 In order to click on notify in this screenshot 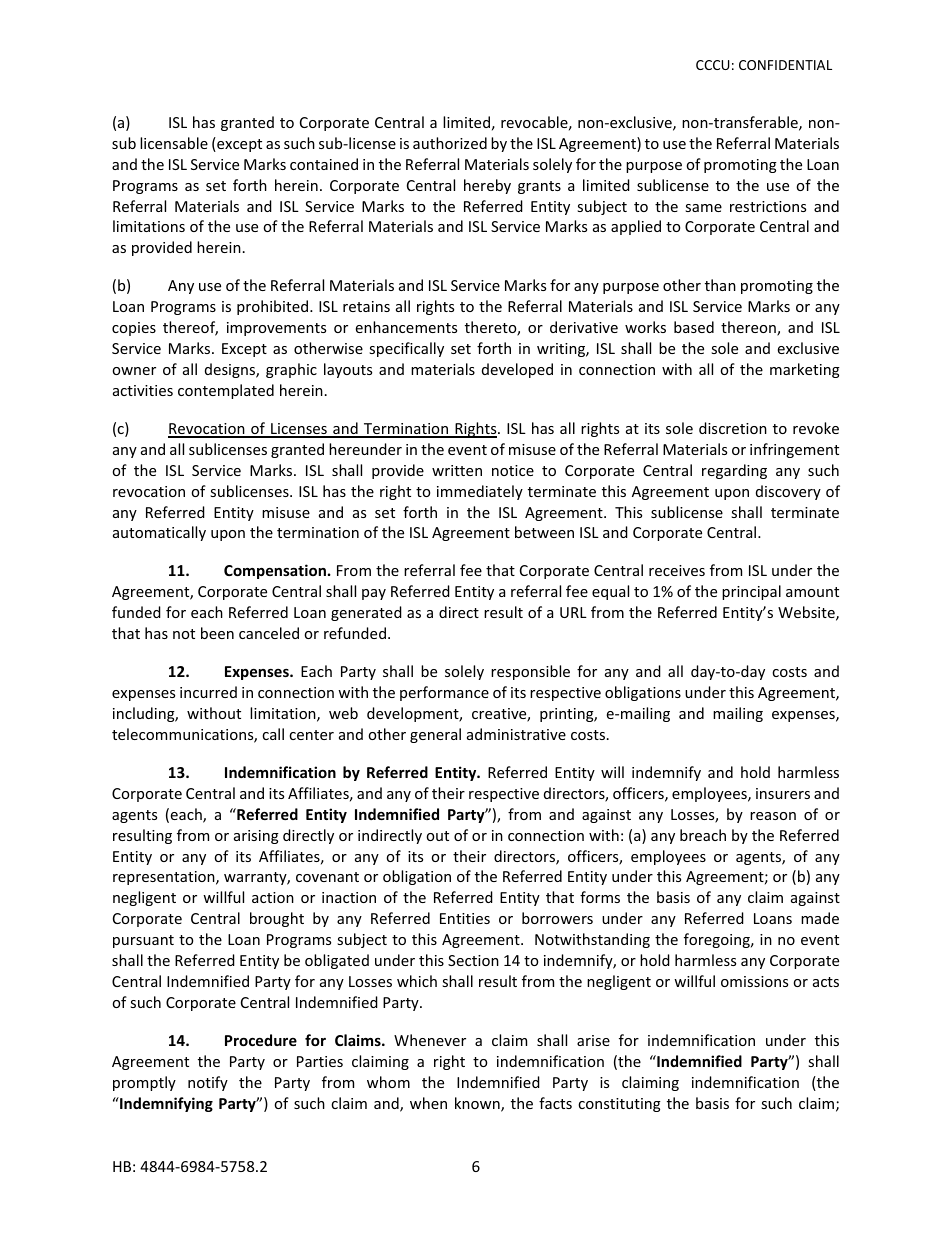, I will do `click(208, 1083)`.
